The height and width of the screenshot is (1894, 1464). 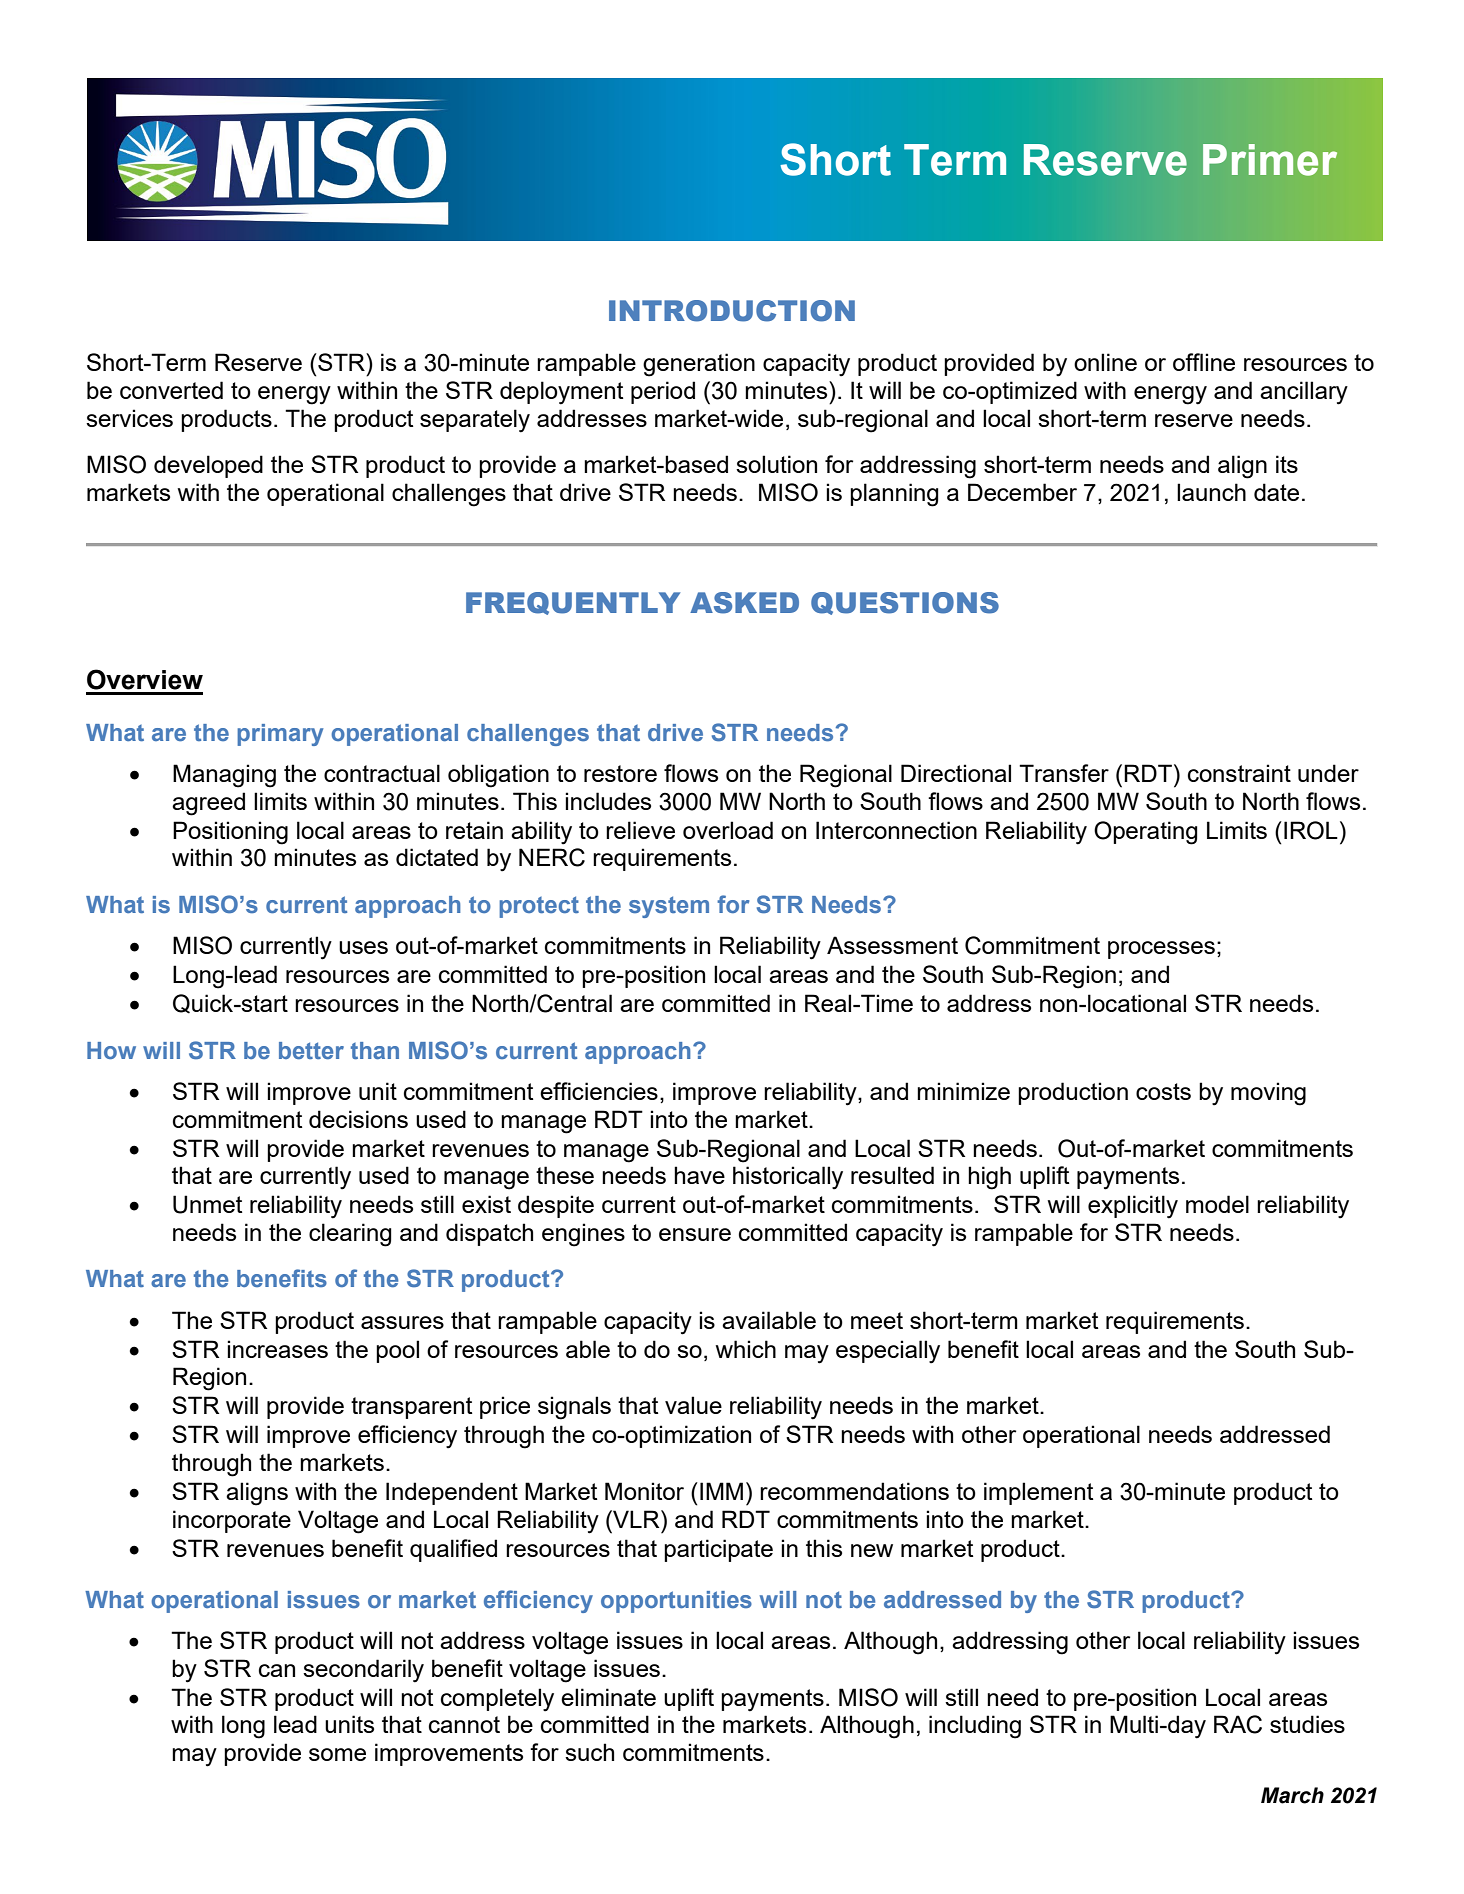 What do you see at coordinates (1133, 1207) in the screenshot?
I see `explicitly` at bounding box center [1133, 1207].
